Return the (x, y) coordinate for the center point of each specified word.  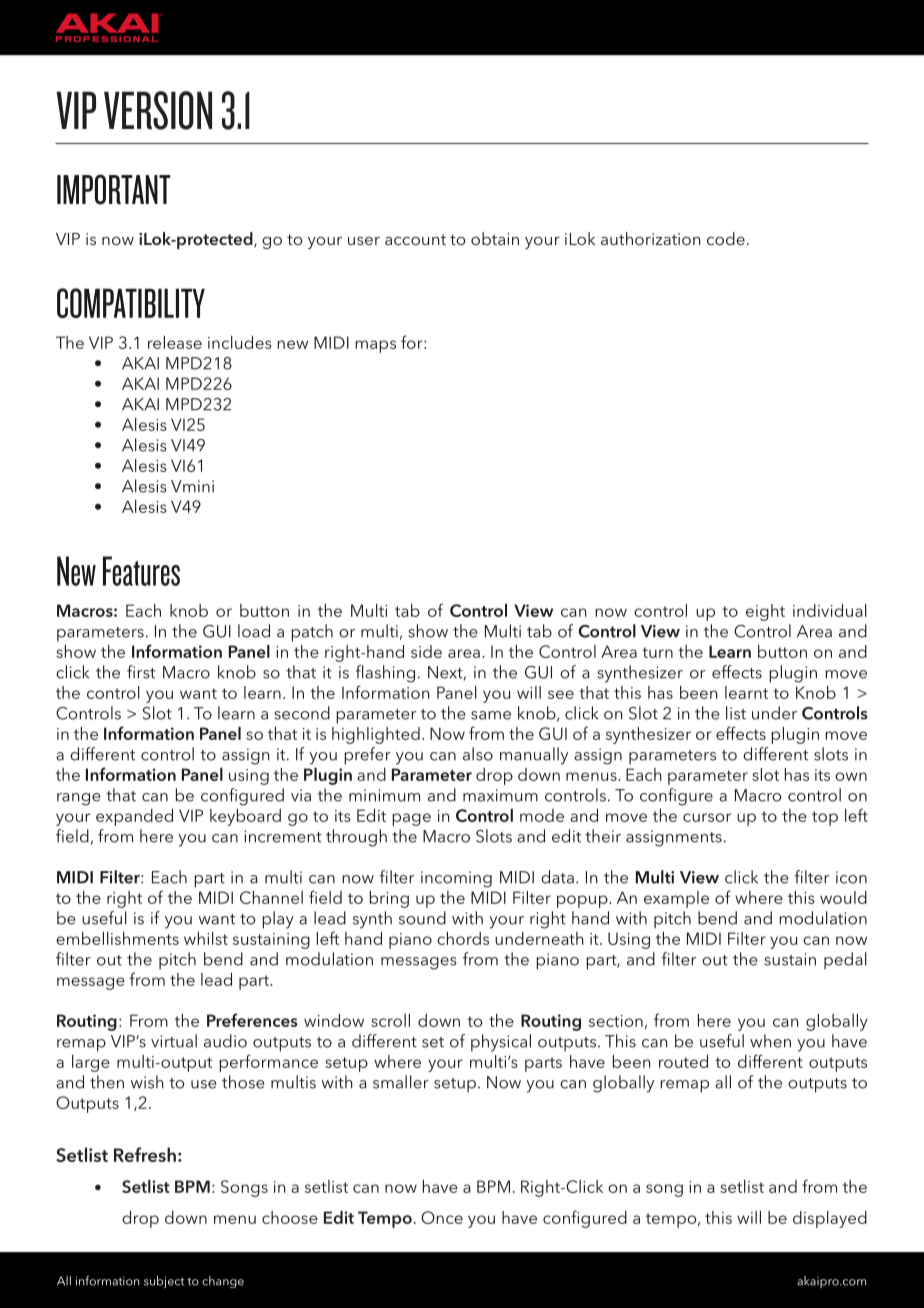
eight (765, 612)
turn (657, 652)
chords (463, 938)
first (141, 672)
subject (164, 1282)
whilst (206, 938)
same (491, 715)
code (726, 238)
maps (375, 346)
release (175, 342)
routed (683, 1061)
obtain (495, 238)
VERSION (158, 110)
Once (442, 1217)
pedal (845, 961)
